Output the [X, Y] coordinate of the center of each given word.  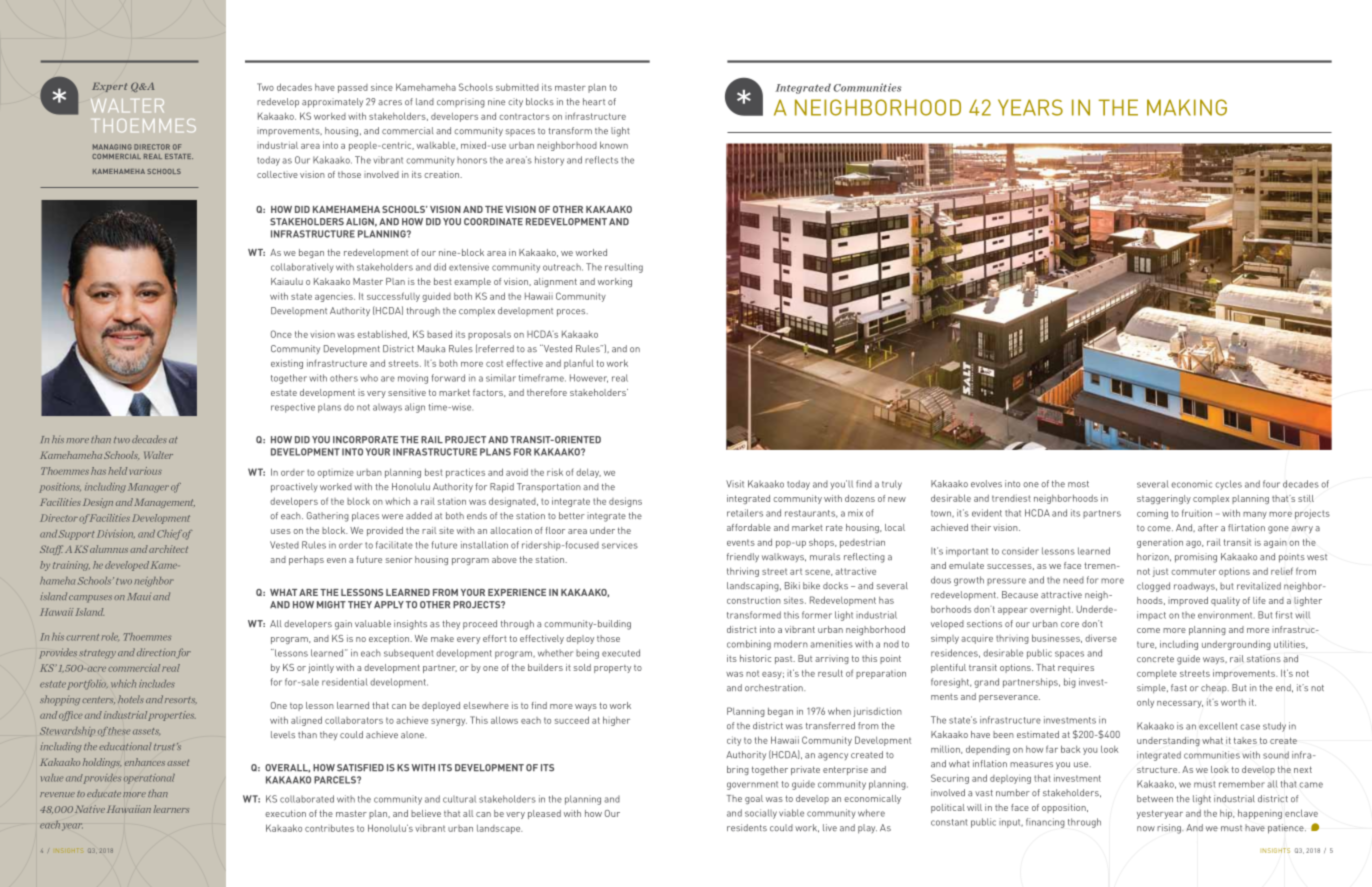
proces [572, 313]
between [1155, 798]
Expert [109, 87]
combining [749, 645]
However [589, 378]
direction [156, 652]
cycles [1228, 485]
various [145, 471]
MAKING [1187, 107]
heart [594, 101]
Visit [735, 484]
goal [754, 799]
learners [171, 809]
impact [1151, 616]
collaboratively [302, 268]
